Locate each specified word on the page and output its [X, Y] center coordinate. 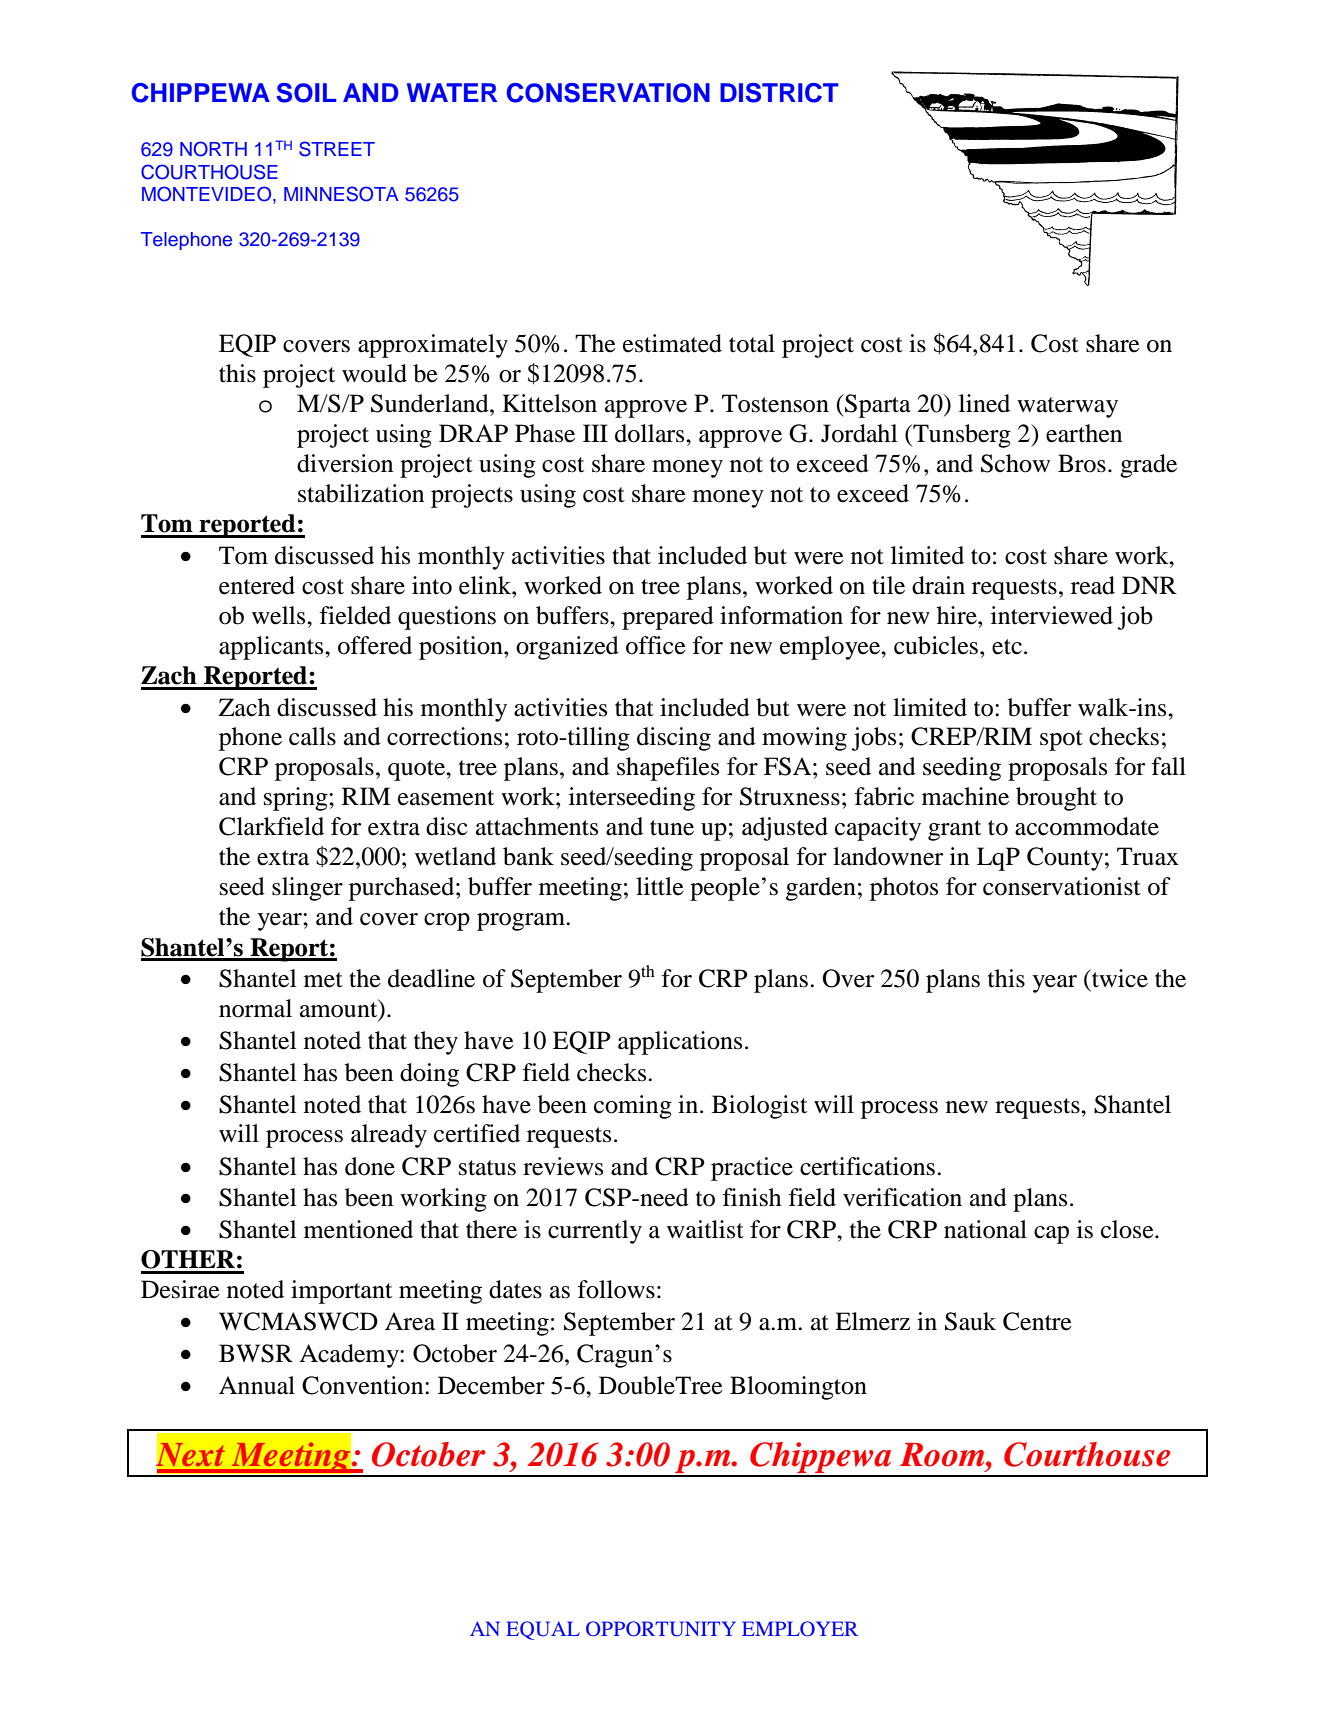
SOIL [306, 93]
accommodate [1087, 826]
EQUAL [543, 1630]
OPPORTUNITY [661, 1629]
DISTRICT [779, 93]
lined [984, 403]
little [660, 886]
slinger [307, 889]
